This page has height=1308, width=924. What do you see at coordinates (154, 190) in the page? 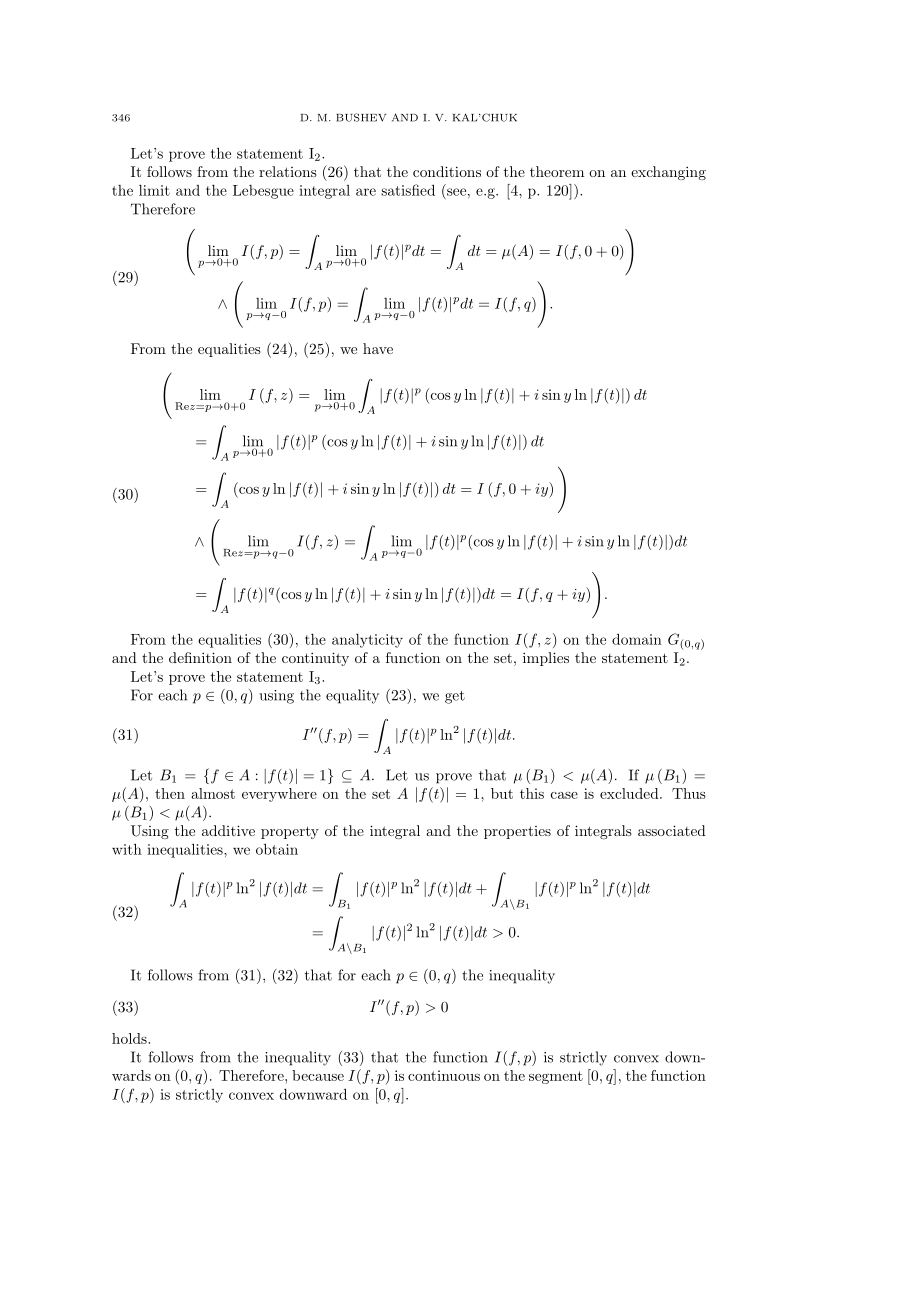
I see `limit` at bounding box center [154, 190].
